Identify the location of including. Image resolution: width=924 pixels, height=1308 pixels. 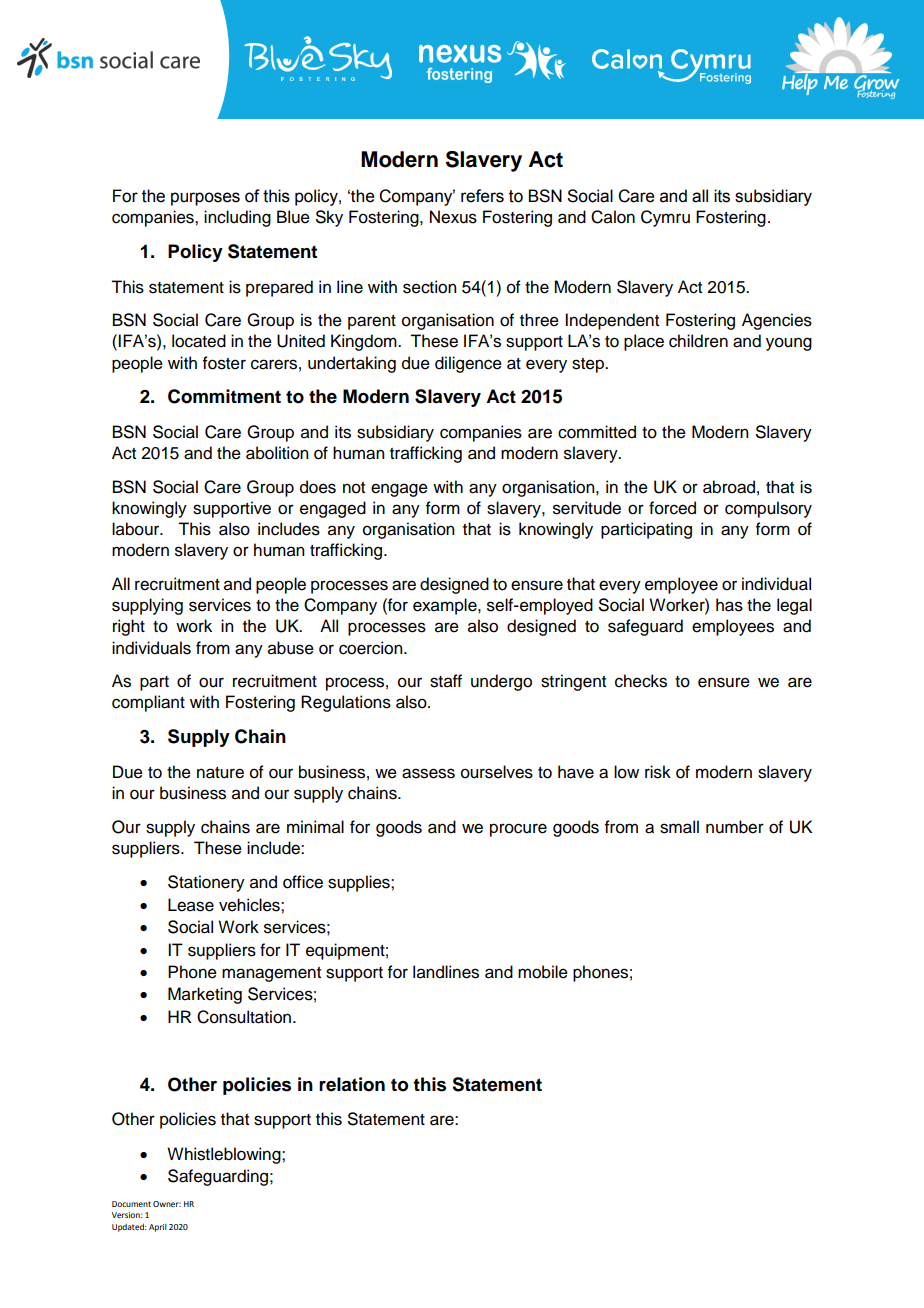
(237, 218).
